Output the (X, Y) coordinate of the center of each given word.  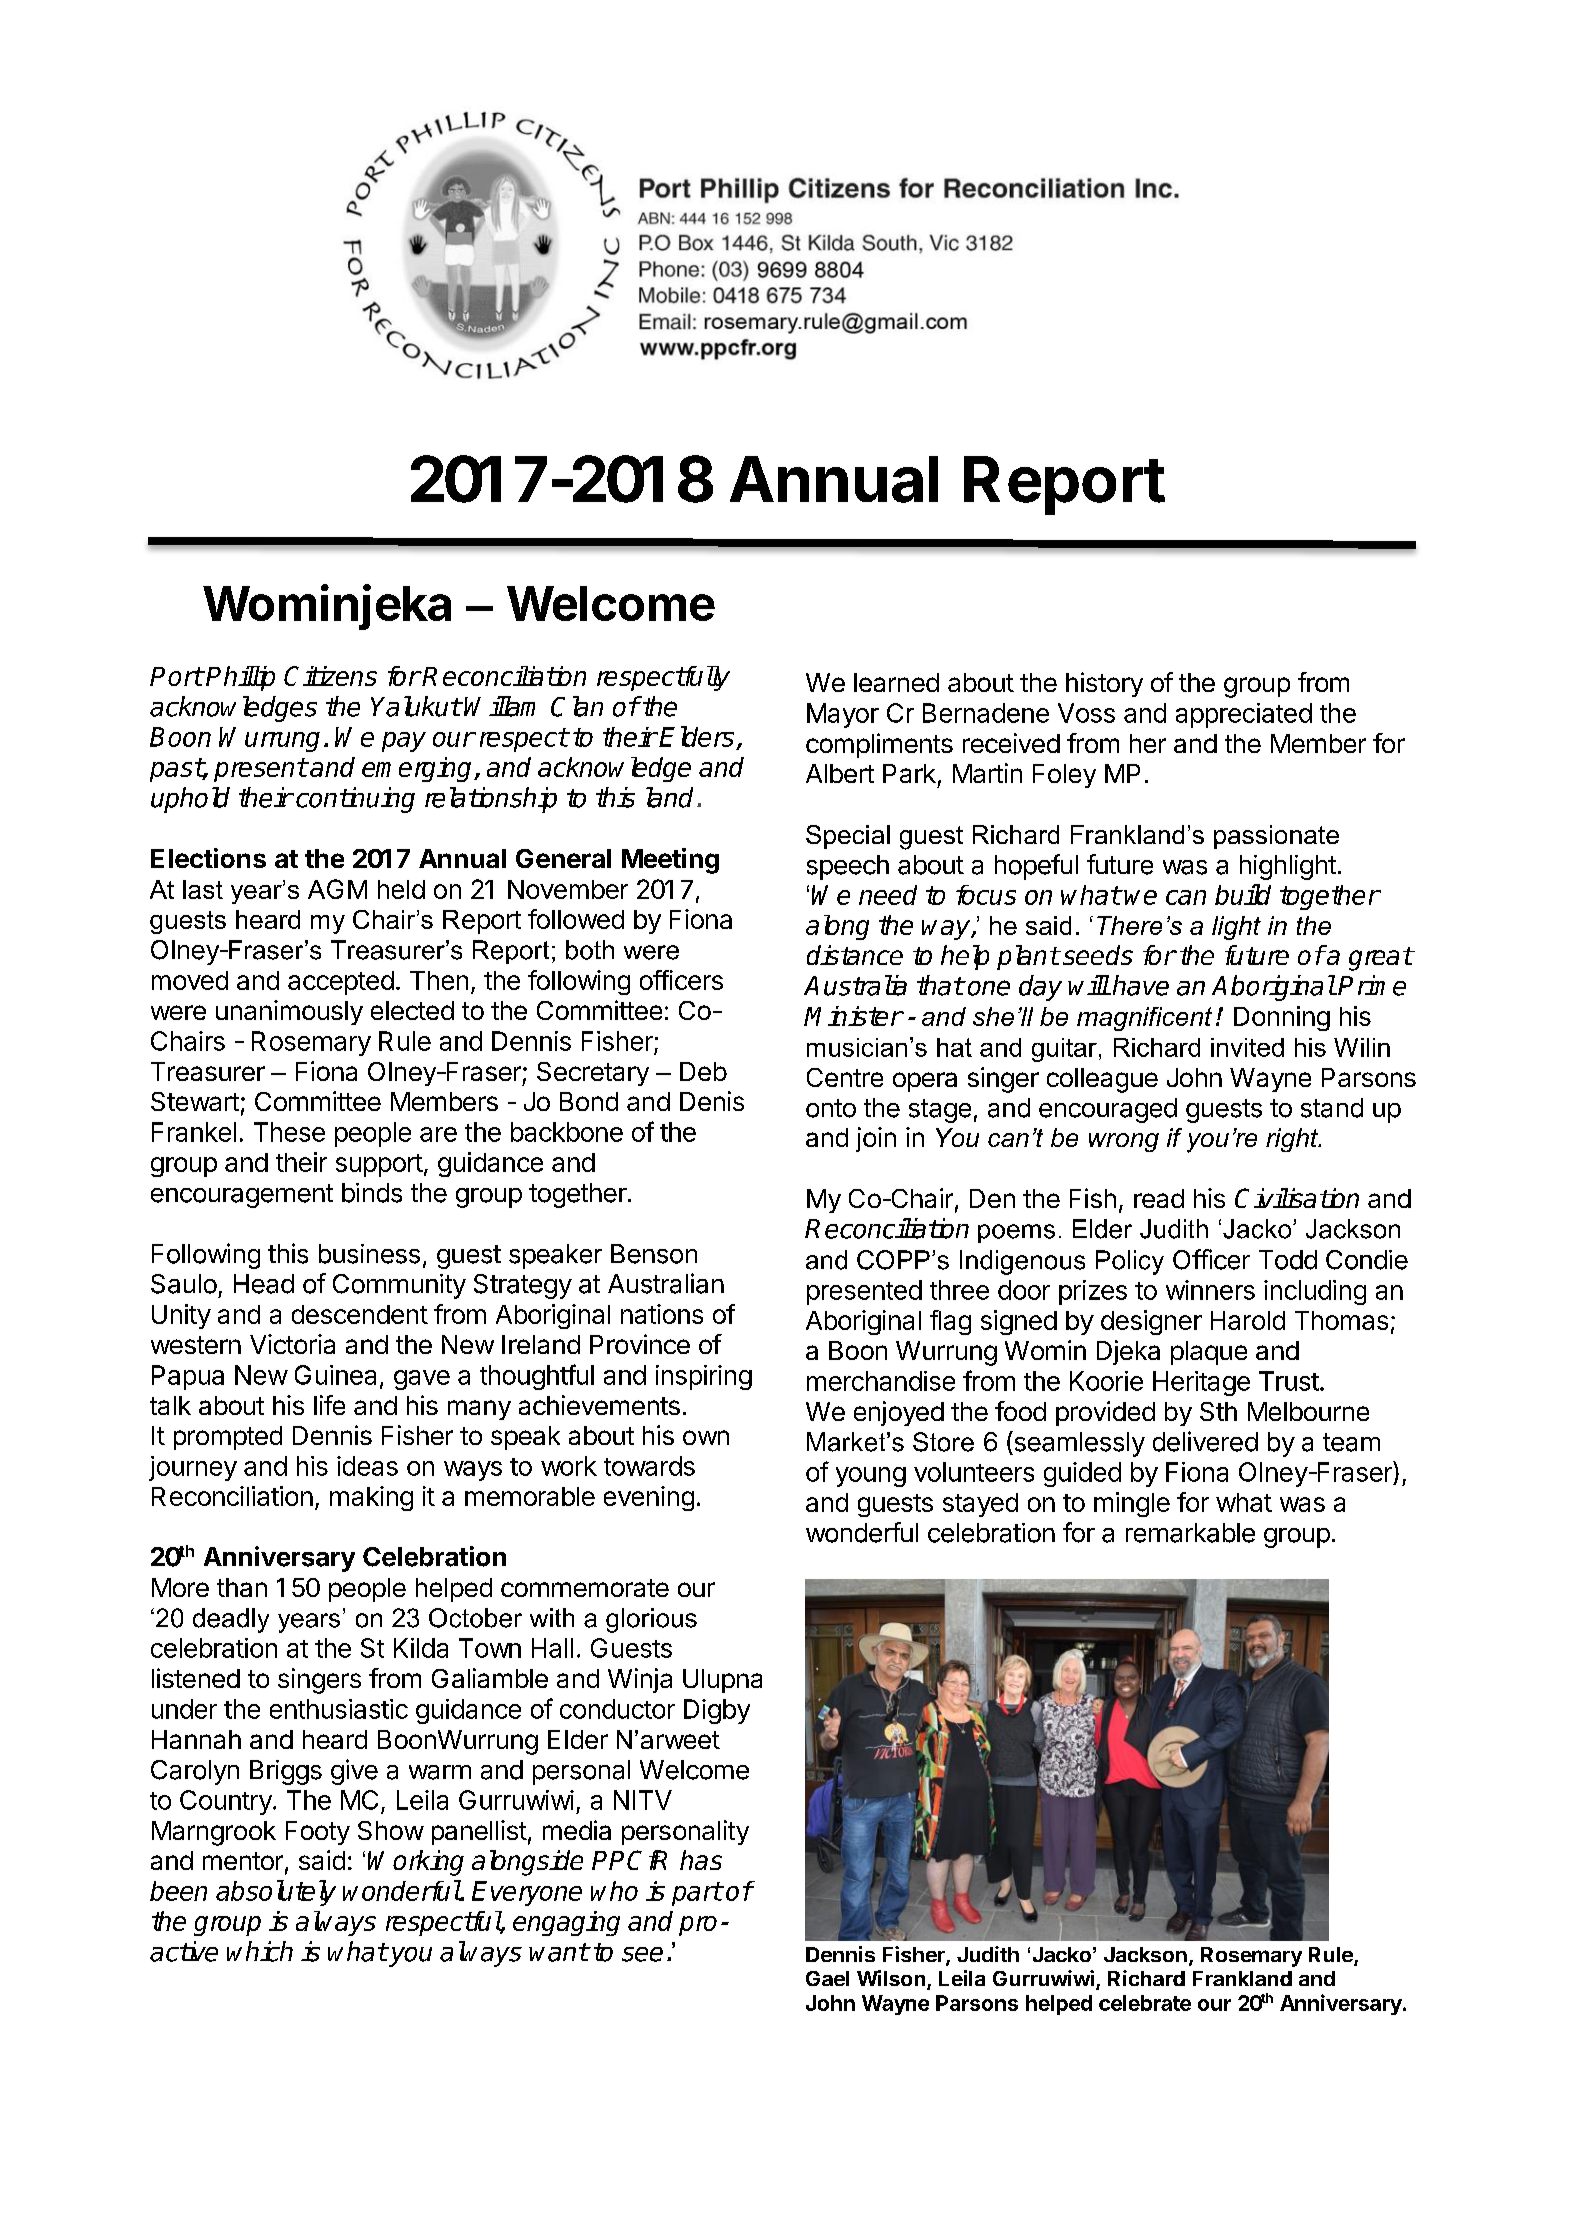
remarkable (1190, 1533)
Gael (827, 1978)
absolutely (276, 1893)
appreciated (1244, 715)
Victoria (292, 1344)
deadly (231, 1620)
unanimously (289, 1012)
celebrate (1145, 2003)
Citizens (330, 676)
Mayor (843, 715)
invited (1247, 1047)
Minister (853, 1016)
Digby (717, 1711)
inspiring (704, 1377)
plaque (1209, 1353)
